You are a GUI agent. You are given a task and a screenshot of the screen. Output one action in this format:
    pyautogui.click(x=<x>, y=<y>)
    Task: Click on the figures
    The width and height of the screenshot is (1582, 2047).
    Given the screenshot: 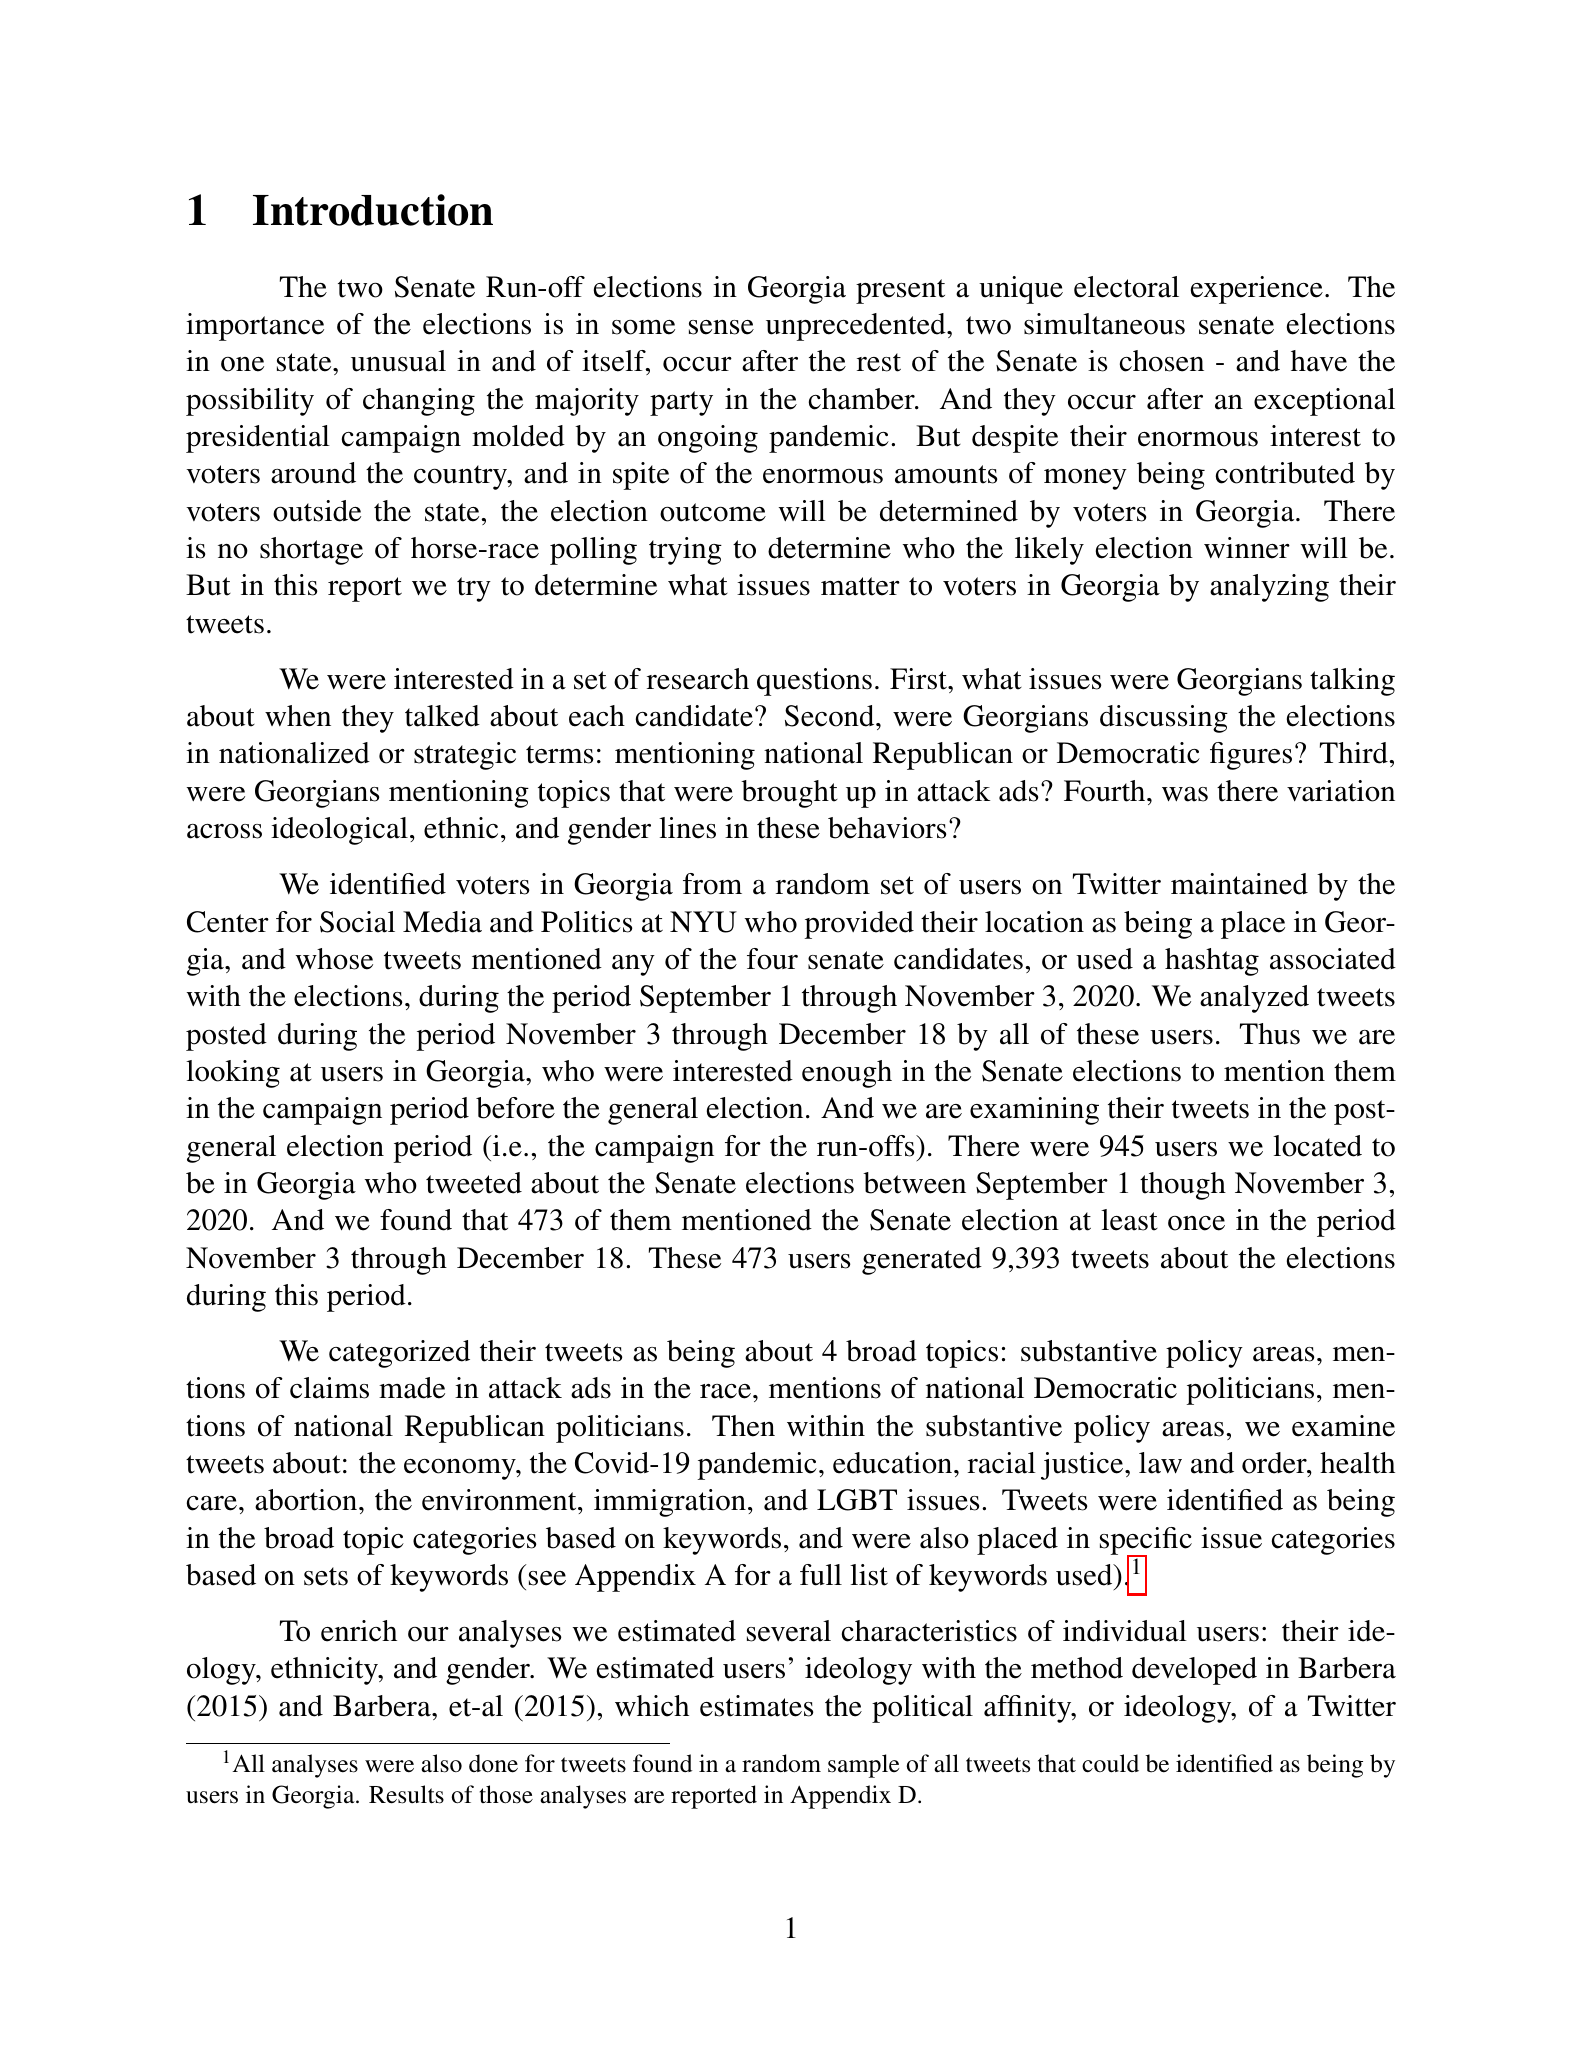 What is the action you would take?
    pyautogui.click(x=1251, y=756)
